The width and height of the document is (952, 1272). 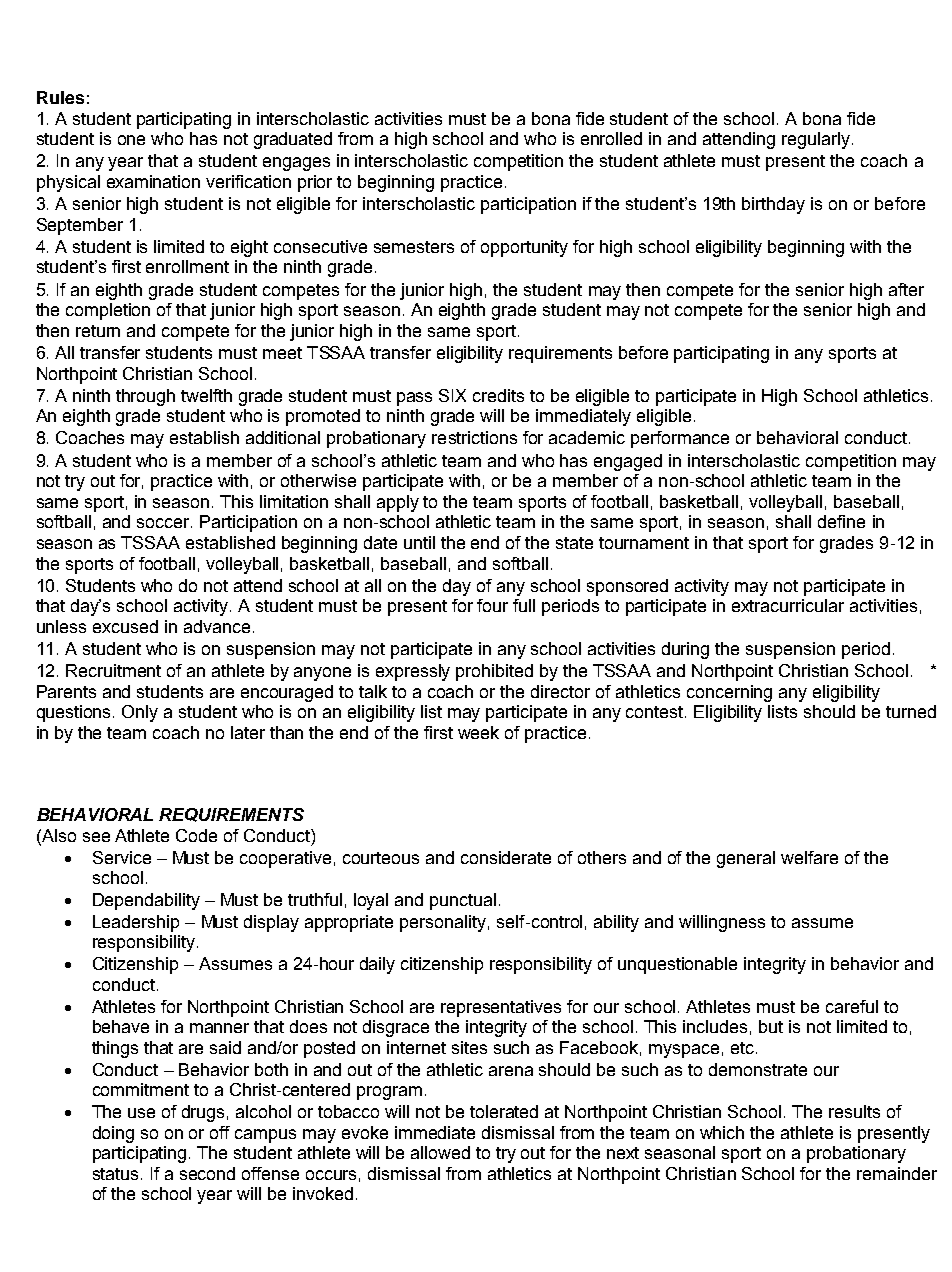 What do you see at coordinates (506, 857) in the document?
I see `considerate` at bounding box center [506, 857].
